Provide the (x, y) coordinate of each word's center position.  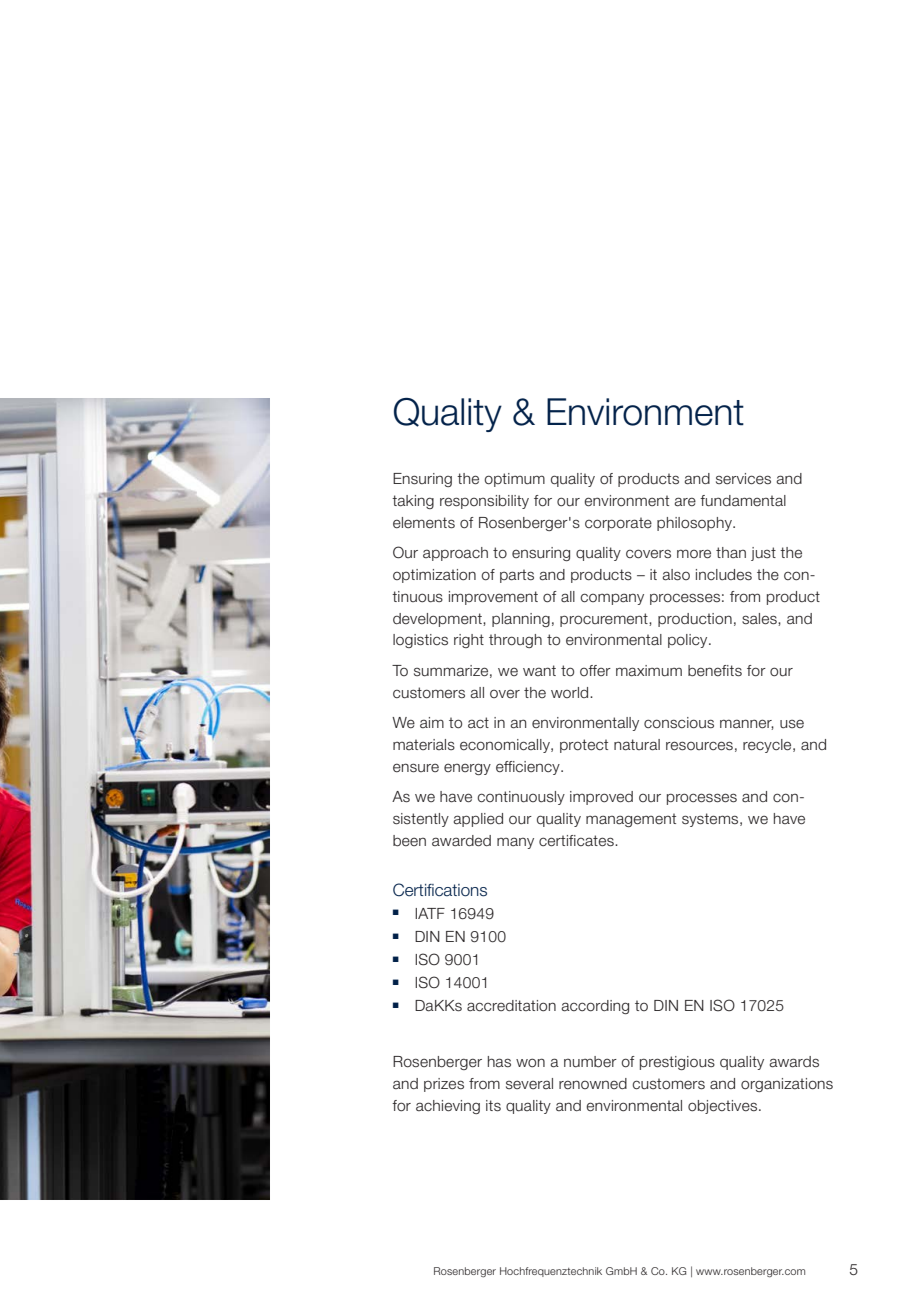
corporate (618, 524)
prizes (444, 1085)
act (478, 722)
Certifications (440, 890)
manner (747, 724)
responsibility (484, 502)
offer (595, 670)
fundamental (743, 501)
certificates (577, 841)
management (631, 820)
